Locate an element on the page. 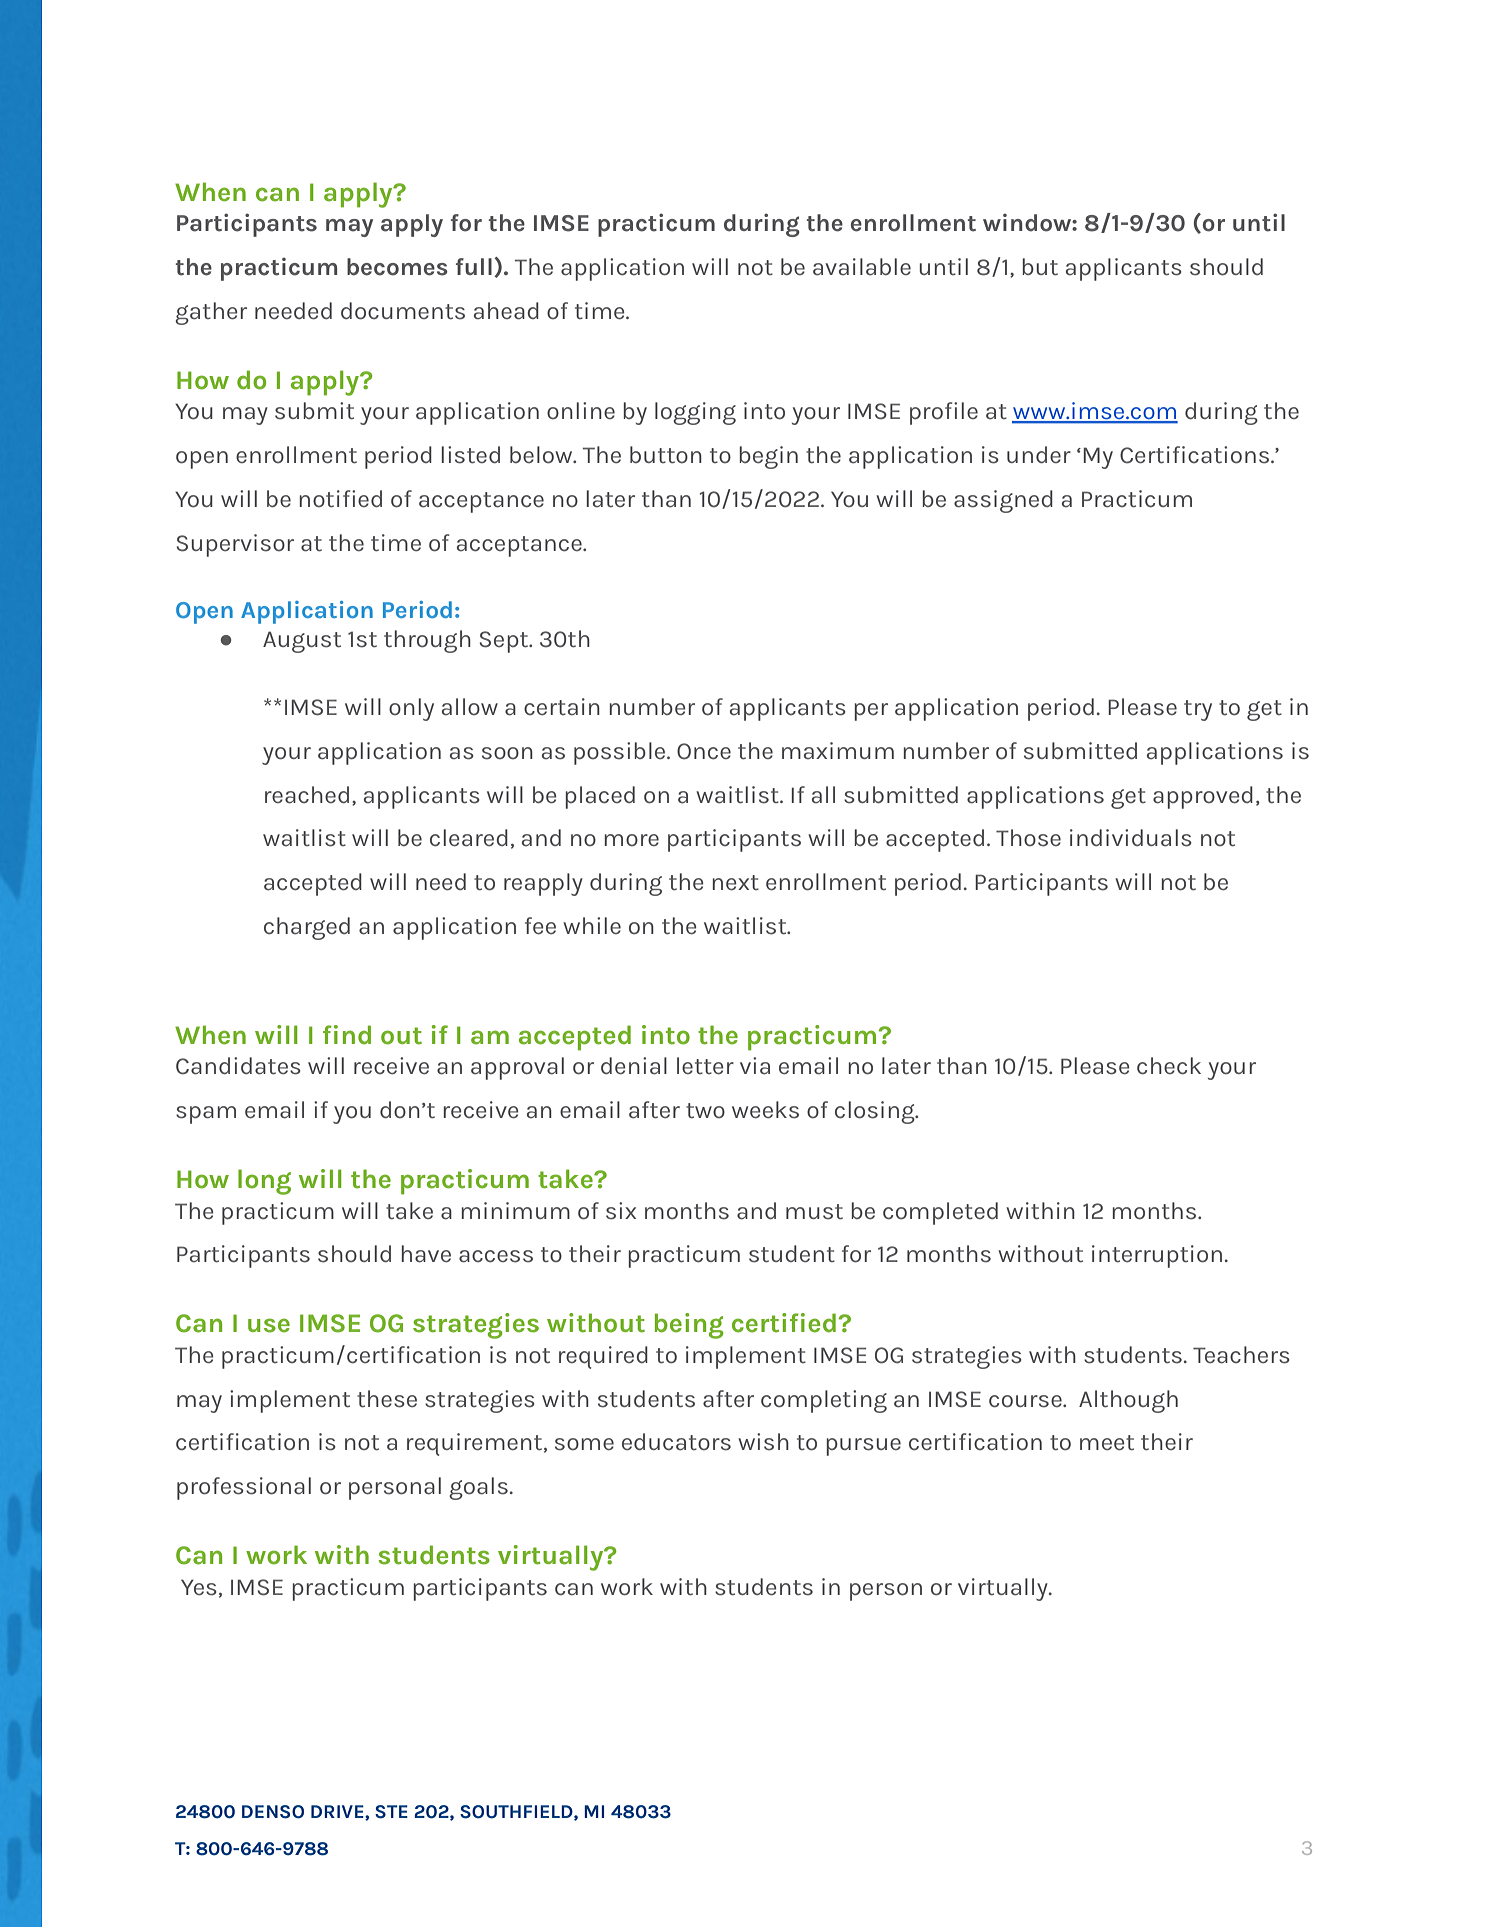 The width and height of the page is (1489, 1927). reached is located at coordinates (307, 795).
